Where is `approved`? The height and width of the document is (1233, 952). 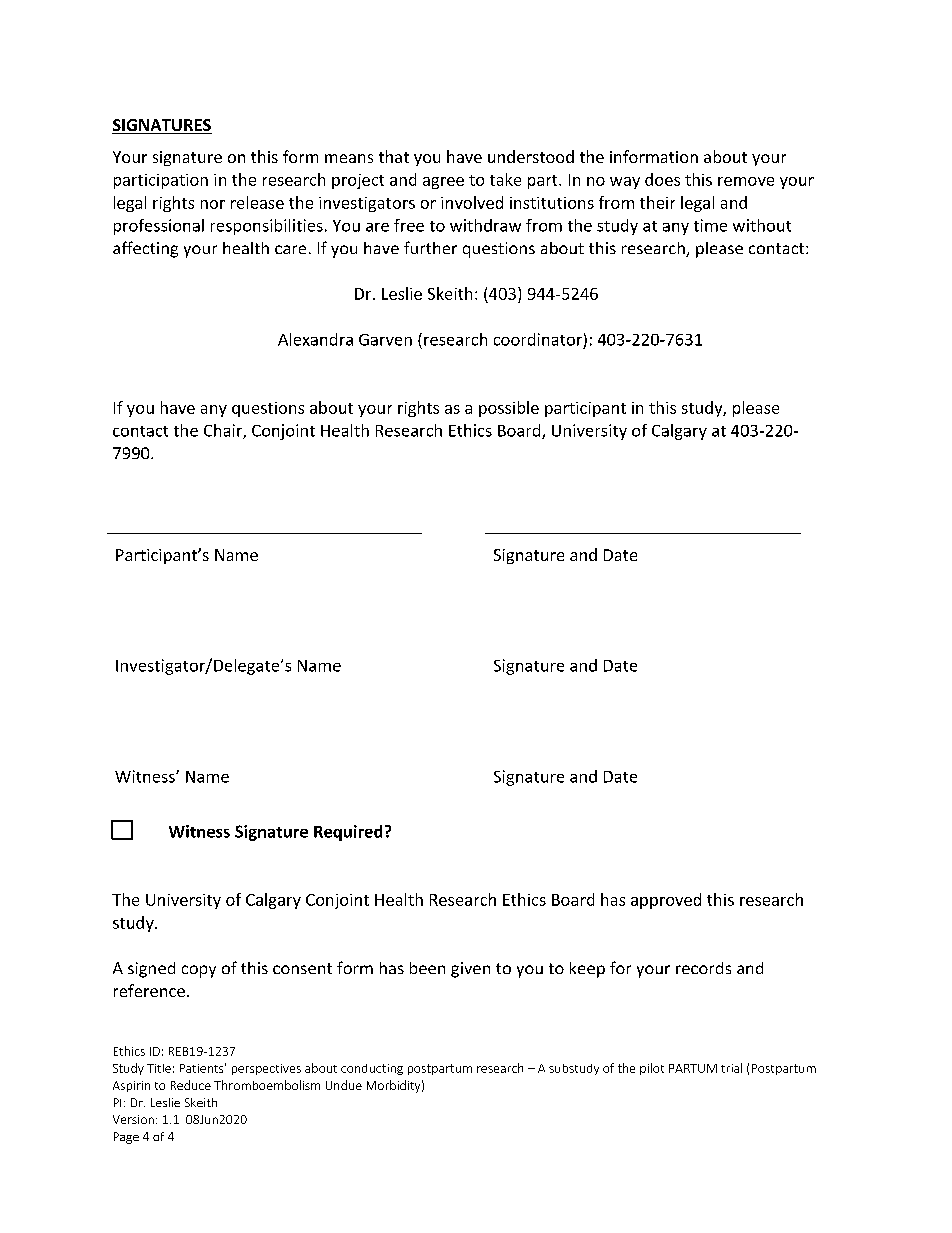
approved is located at coordinates (666, 901).
